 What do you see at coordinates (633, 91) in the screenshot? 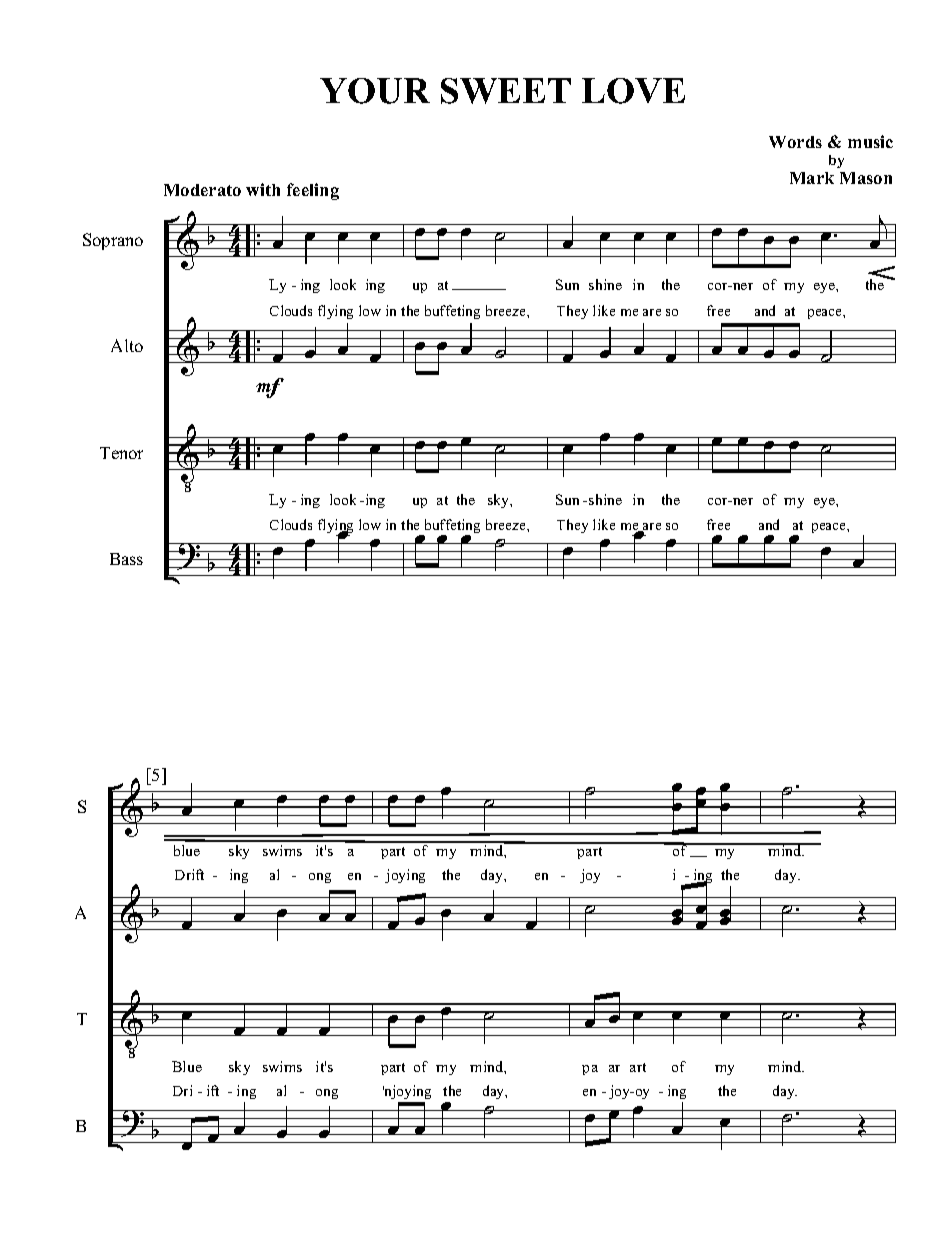
I see `LOVE` at bounding box center [633, 91].
